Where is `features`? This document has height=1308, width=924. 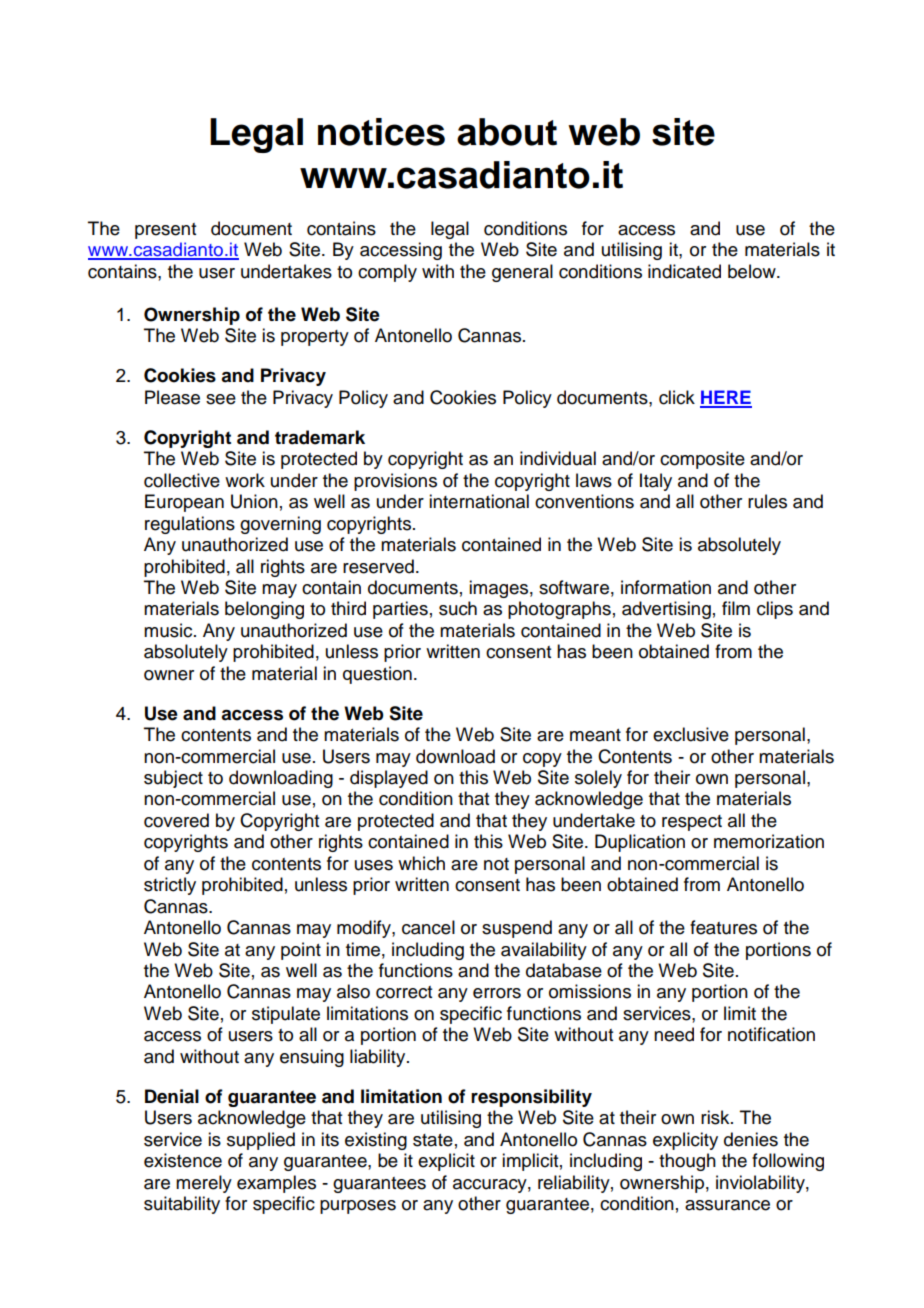 features is located at coordinates (723, 927).
